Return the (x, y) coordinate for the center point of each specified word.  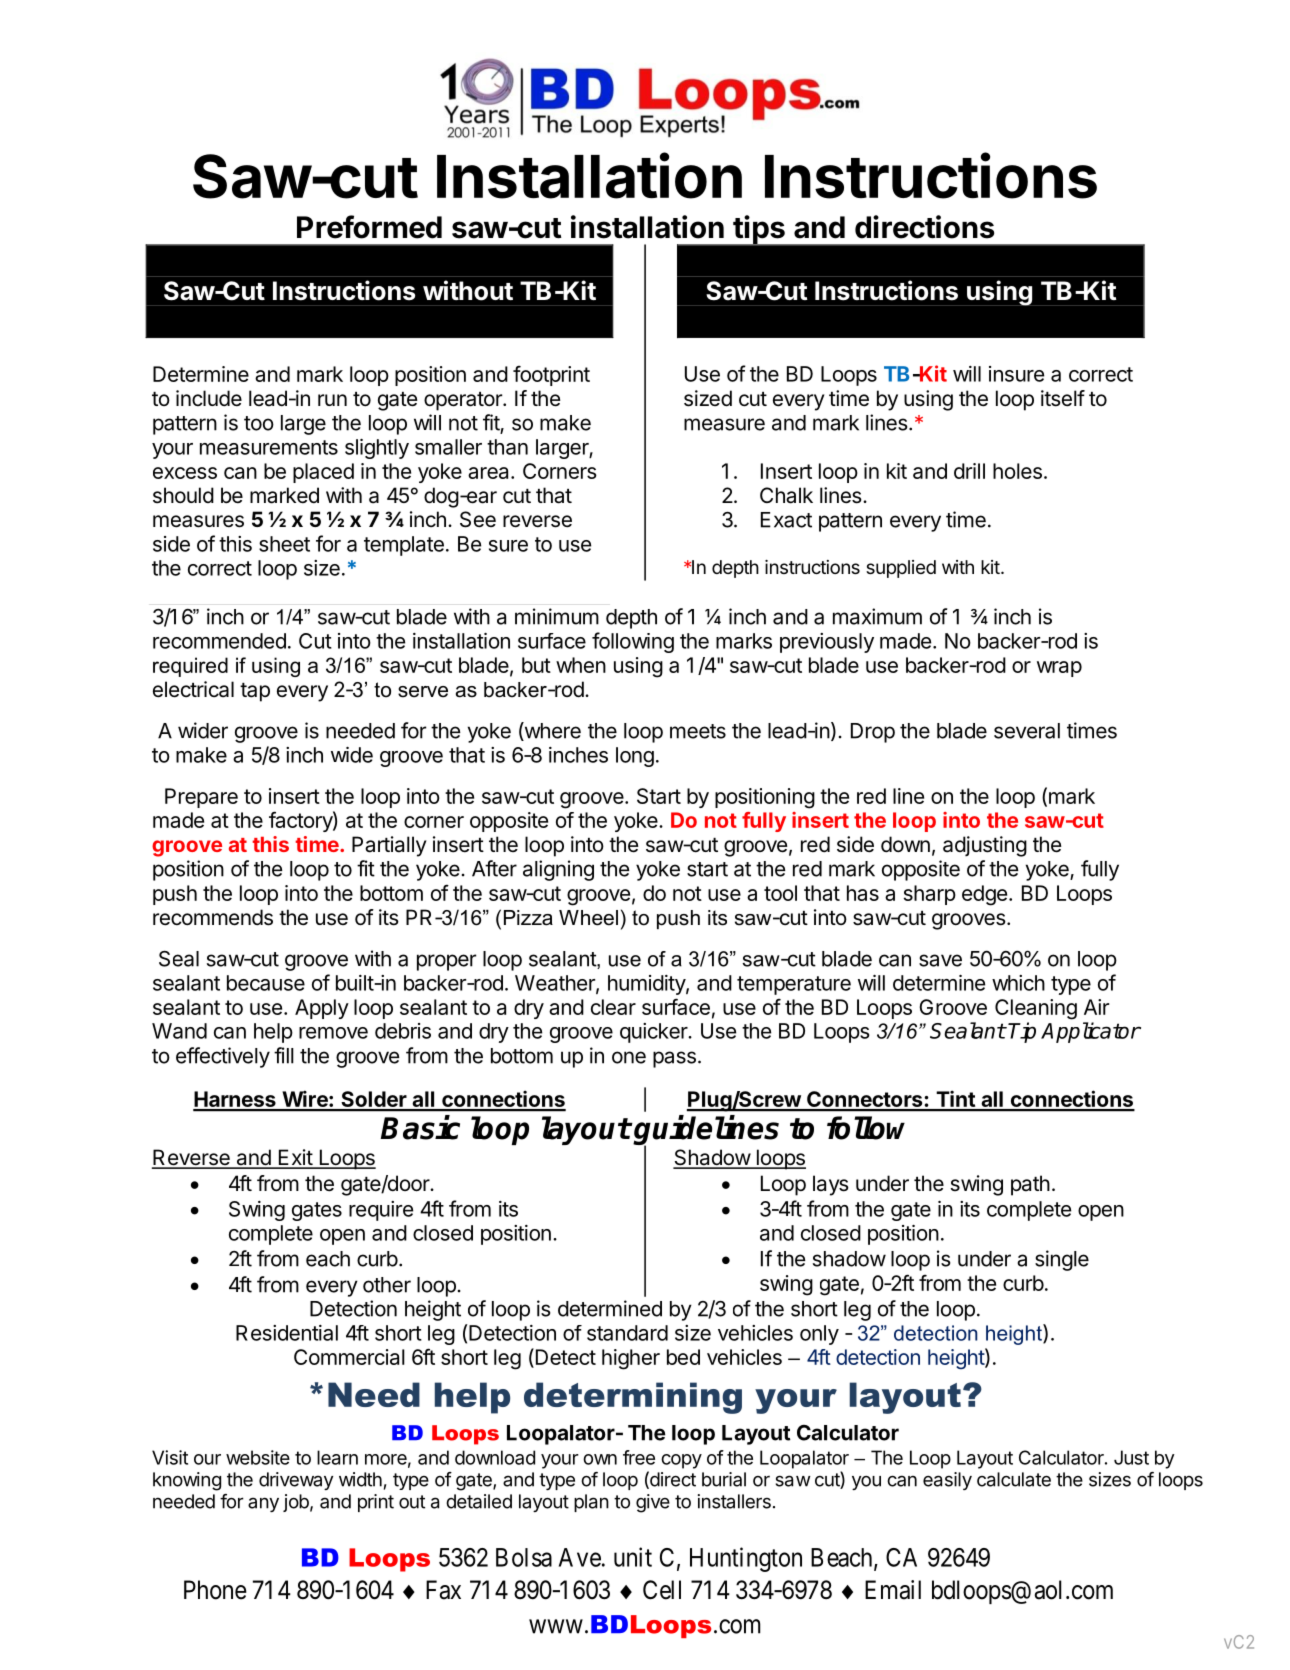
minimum (557, 616)
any (263, 1504)
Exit (295, 1158)
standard (627, 1333)
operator (464, 401)
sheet (284, 544)
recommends (213, 917)
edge (984, 895)
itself (1063, 398)
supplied (901, 569)
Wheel (588, 918)
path (1030, 1185)
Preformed (369, 227)
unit (633, 1557)
